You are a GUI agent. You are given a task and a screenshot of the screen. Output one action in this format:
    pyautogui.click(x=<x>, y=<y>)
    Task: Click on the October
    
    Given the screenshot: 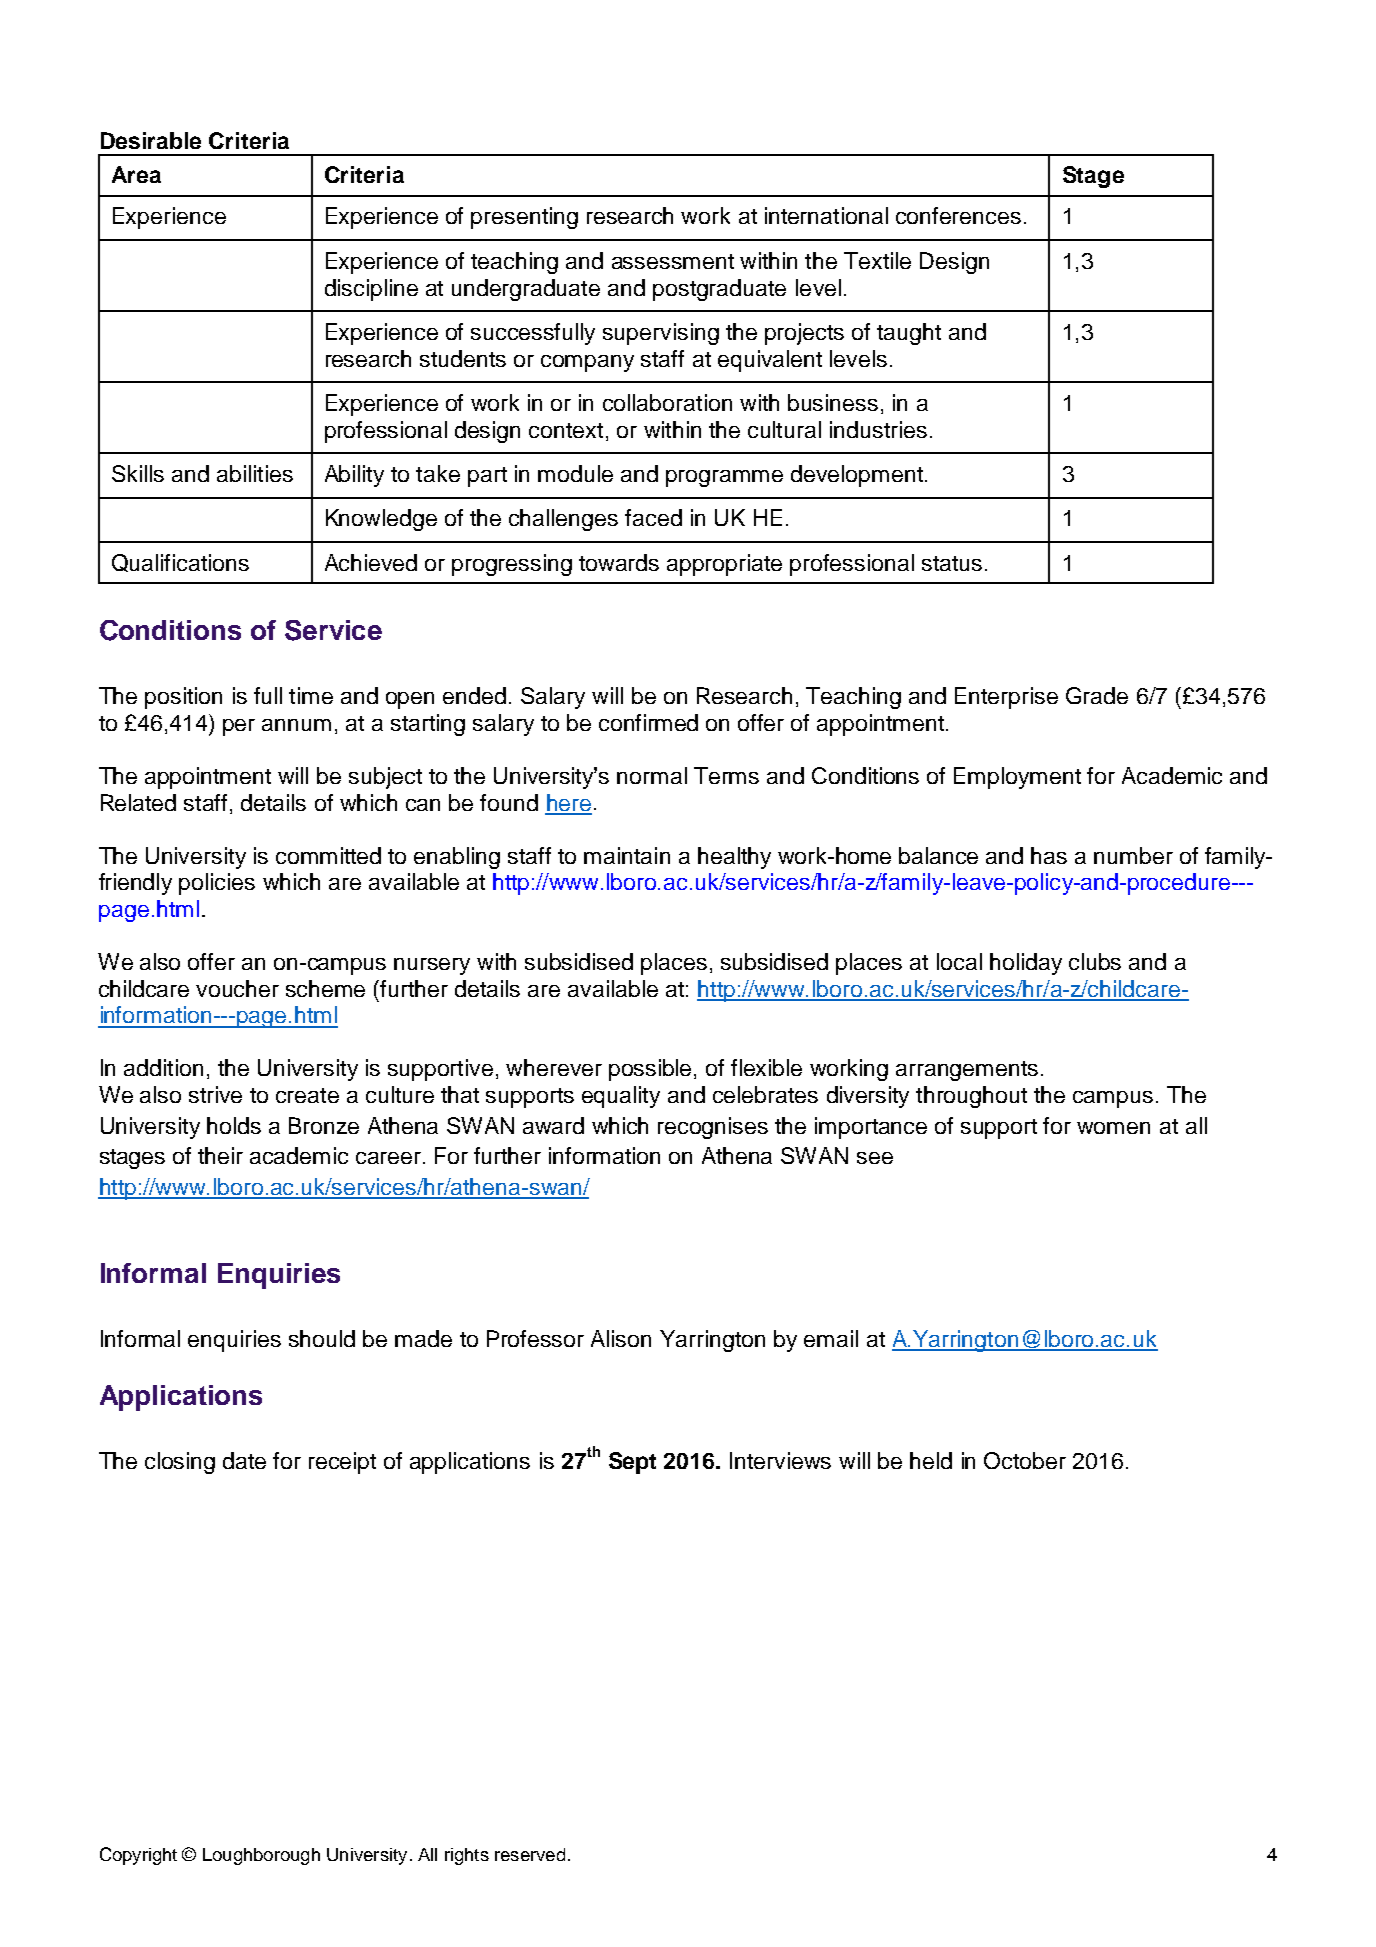 What is the action you would take?
    pyautogui.click(x=1025, y=1460)
